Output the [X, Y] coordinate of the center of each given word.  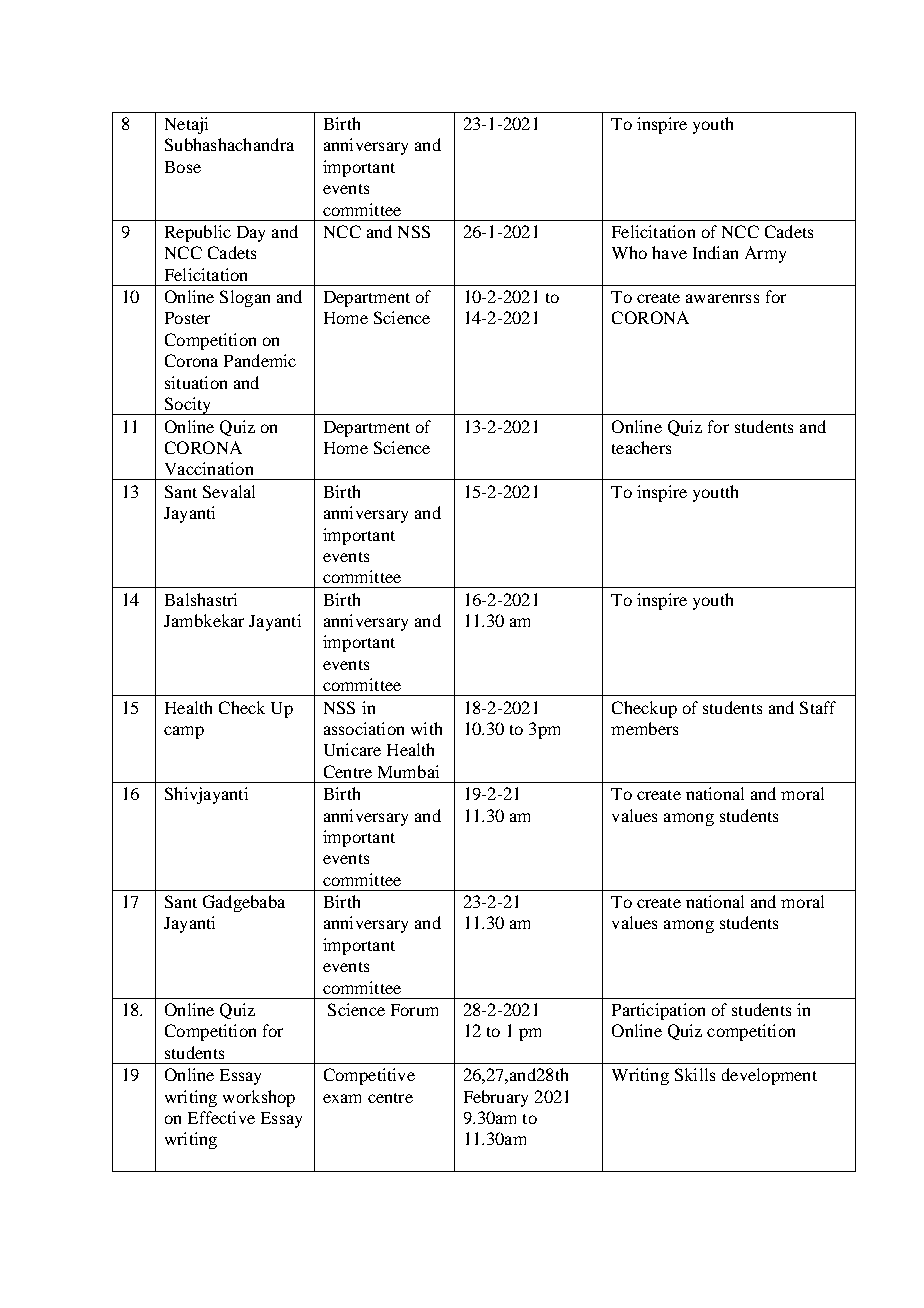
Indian [715, 252]
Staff [818, 707]
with [426, 728]
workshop [259, 1098]
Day [251, 234]
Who [629, 252]
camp [184, 732]
